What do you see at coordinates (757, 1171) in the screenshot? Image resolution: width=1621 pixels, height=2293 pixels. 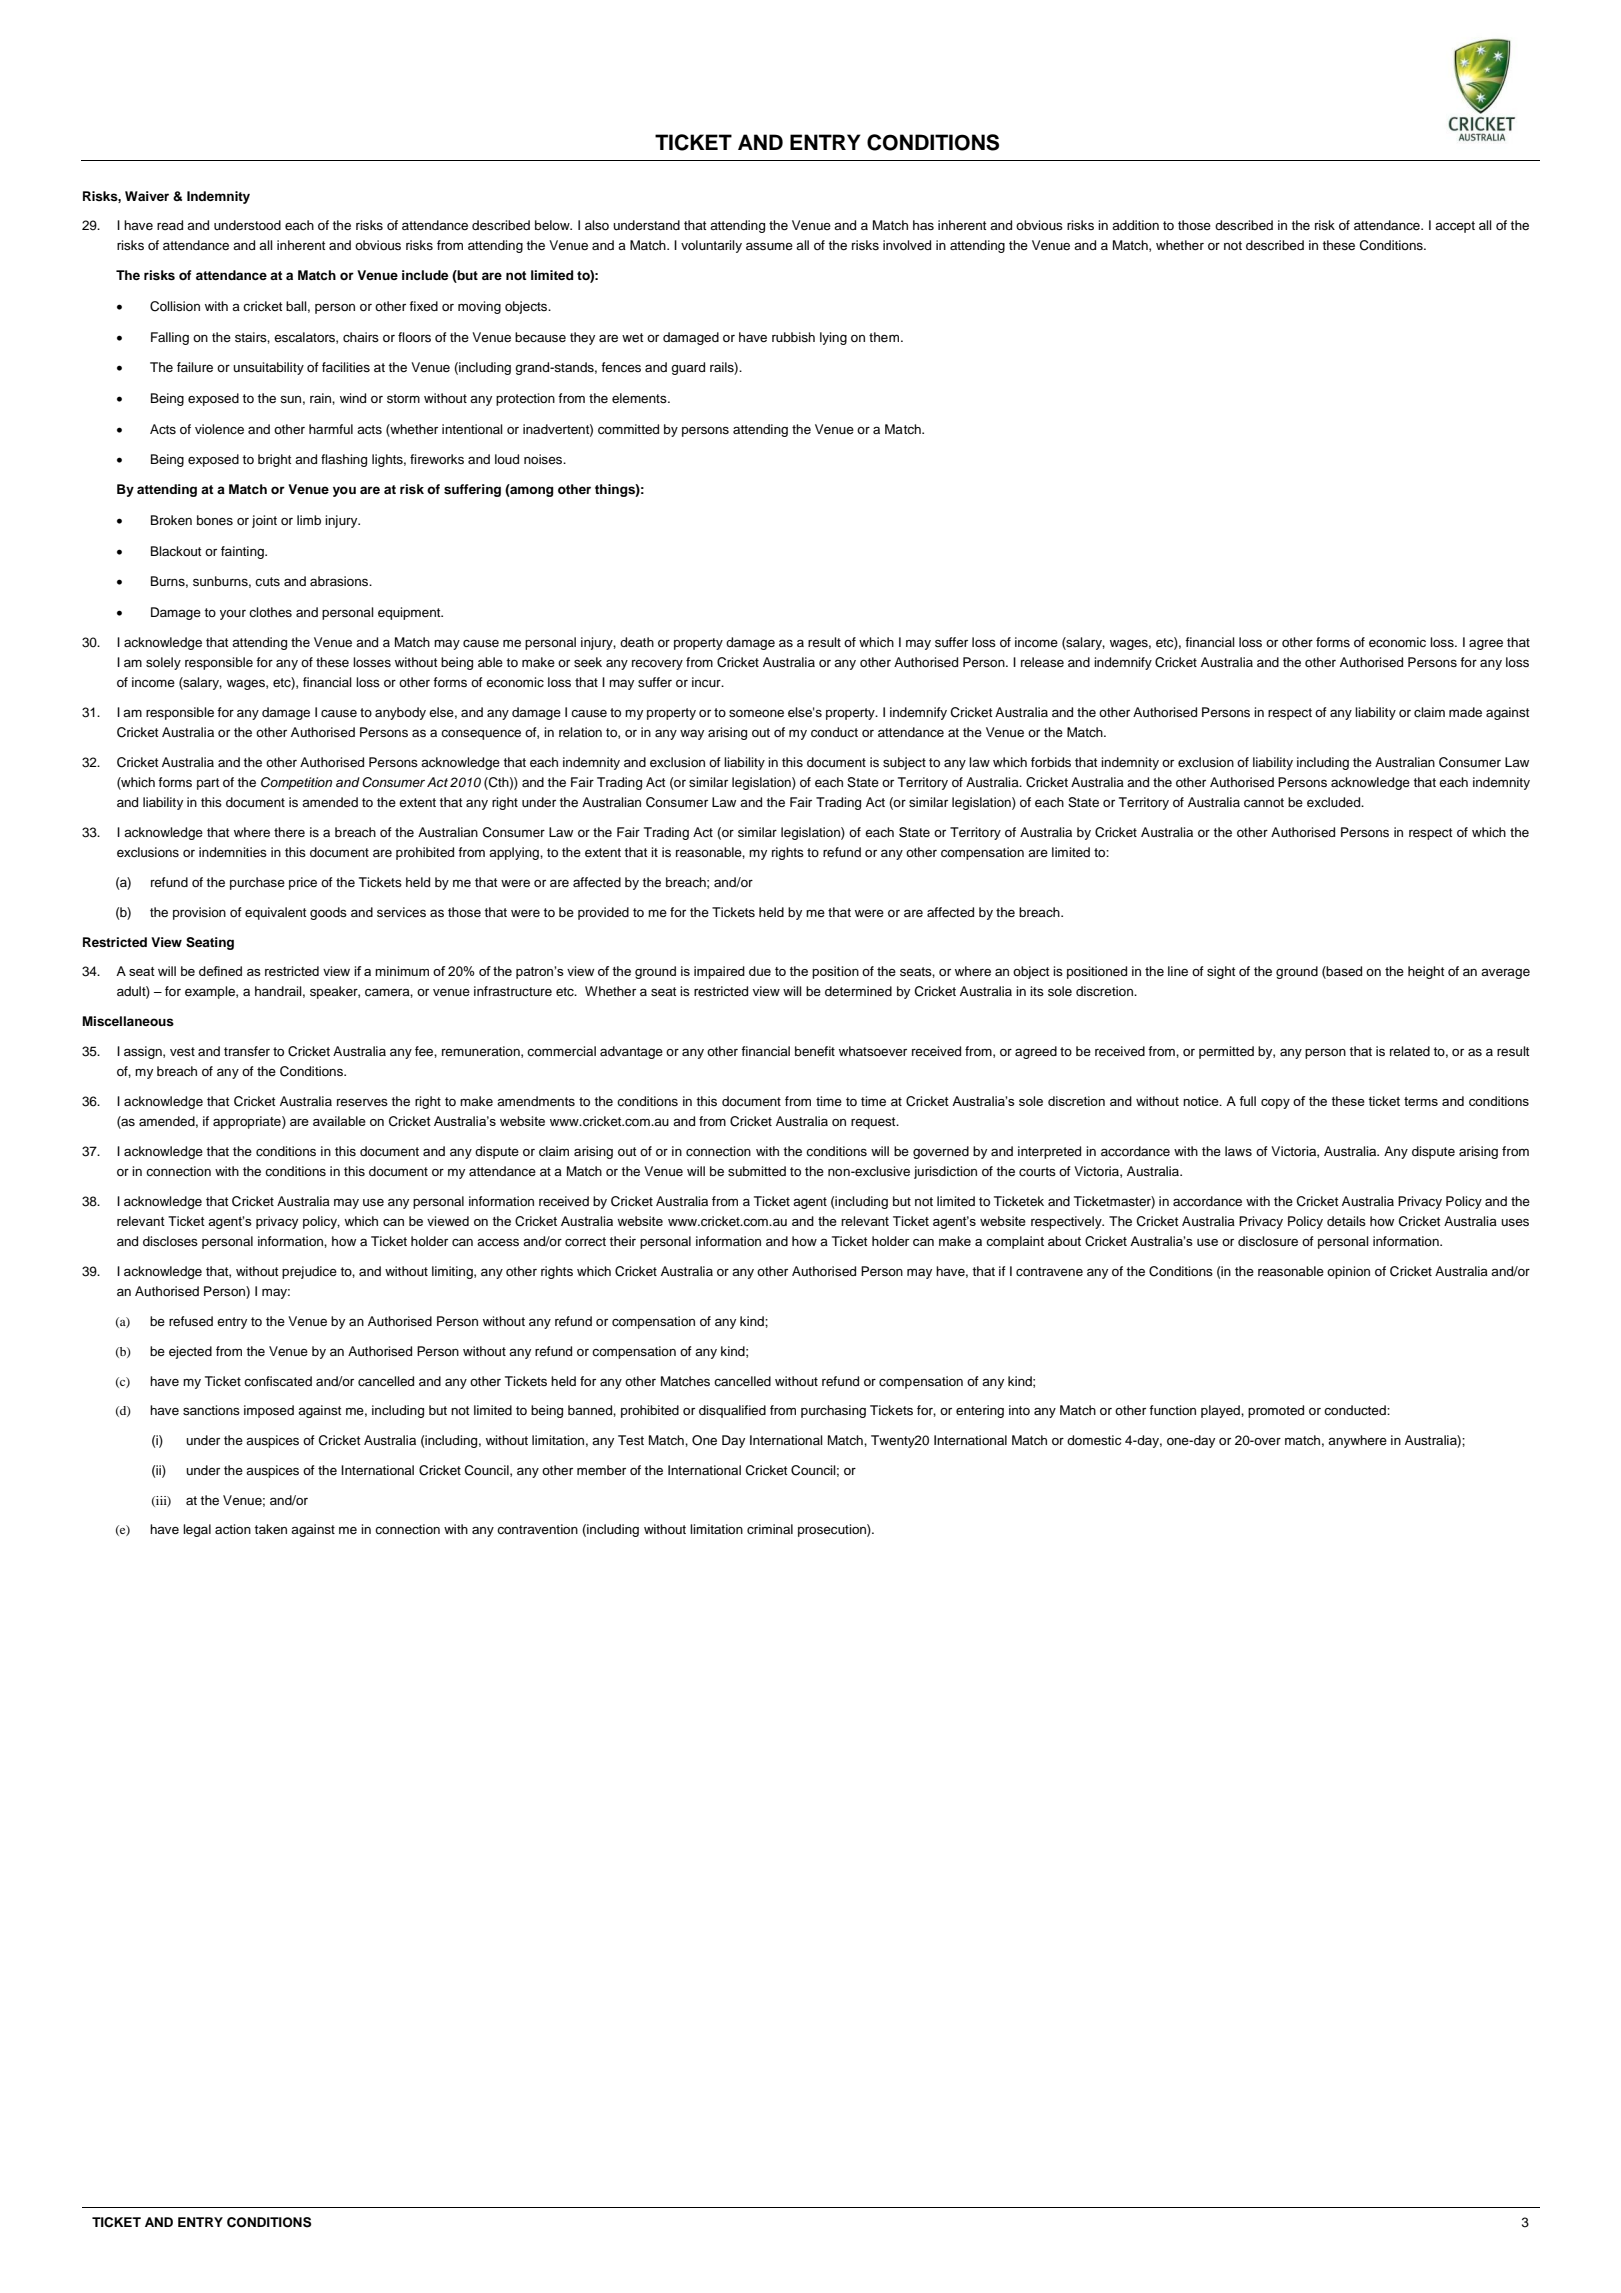 I see `submitted` at bounding box center [757, 1171].
